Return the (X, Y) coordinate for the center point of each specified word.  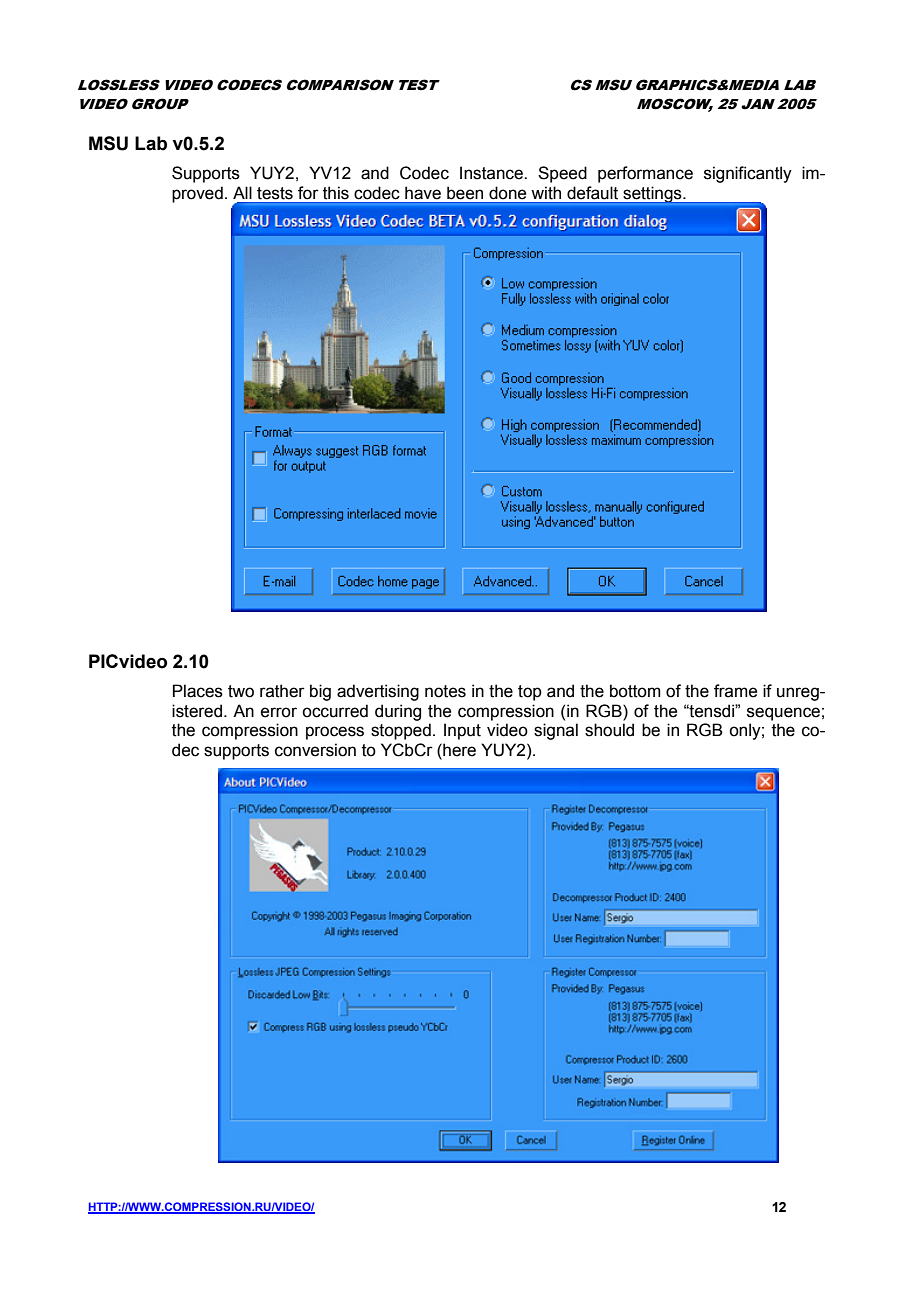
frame (735, 691)
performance (645, 174)
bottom (635, 691)
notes (445, 691)
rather (282, 691)
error (279, 712)
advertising (378, 692)
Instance (492, 173)
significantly (748, 174)
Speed (562, 174)
